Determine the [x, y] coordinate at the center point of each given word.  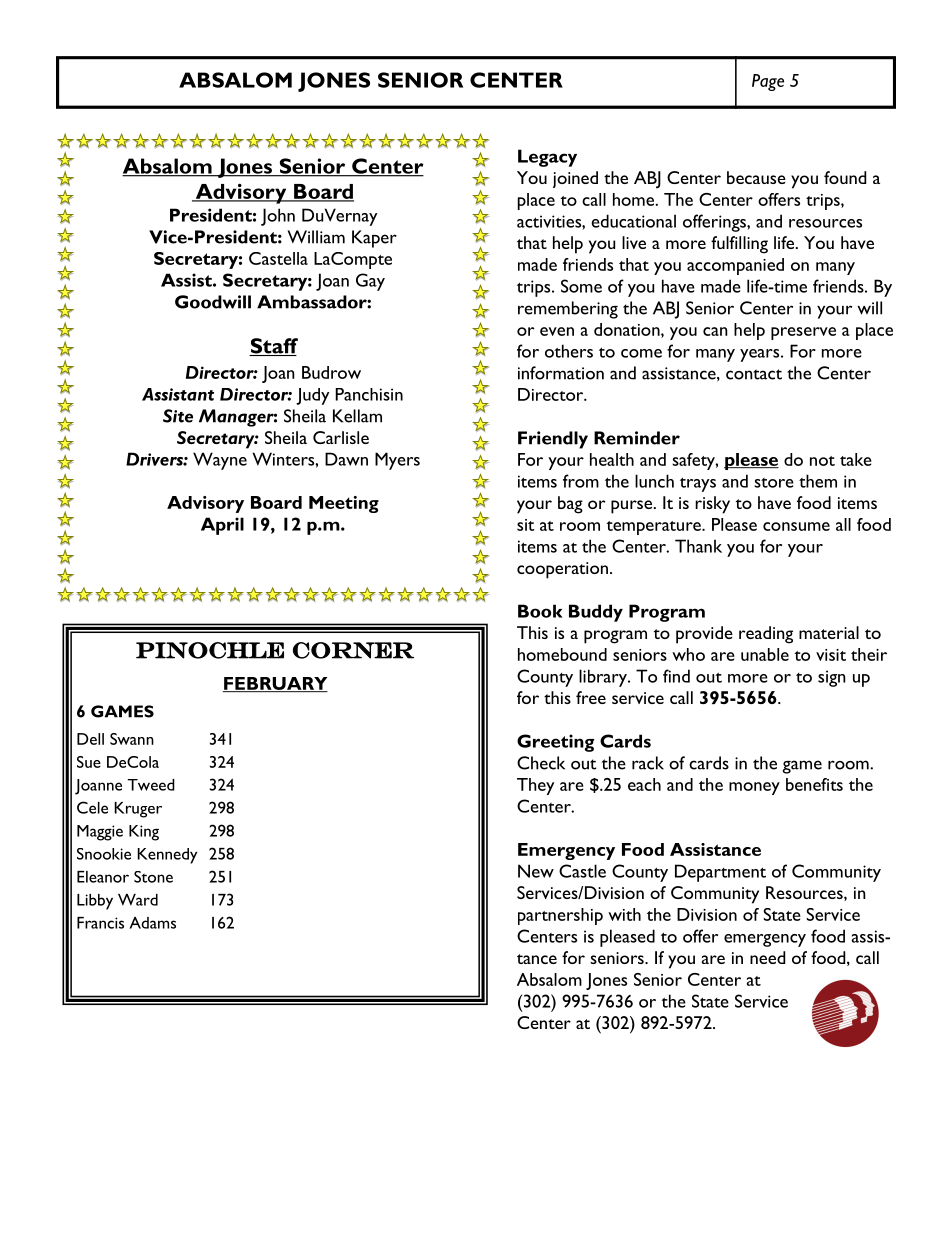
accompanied [735, 266]
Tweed [151, 785]
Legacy [547, 158]
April [222, 526]
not [822, 461]
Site [178, 416]
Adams [152, 923]
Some [581, 286]
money [754, 788]
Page [768, 82]
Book [540, 611]
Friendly [553, 440]
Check [541, 763]
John [278, 217]
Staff [273, 347]
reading [766, 635]
